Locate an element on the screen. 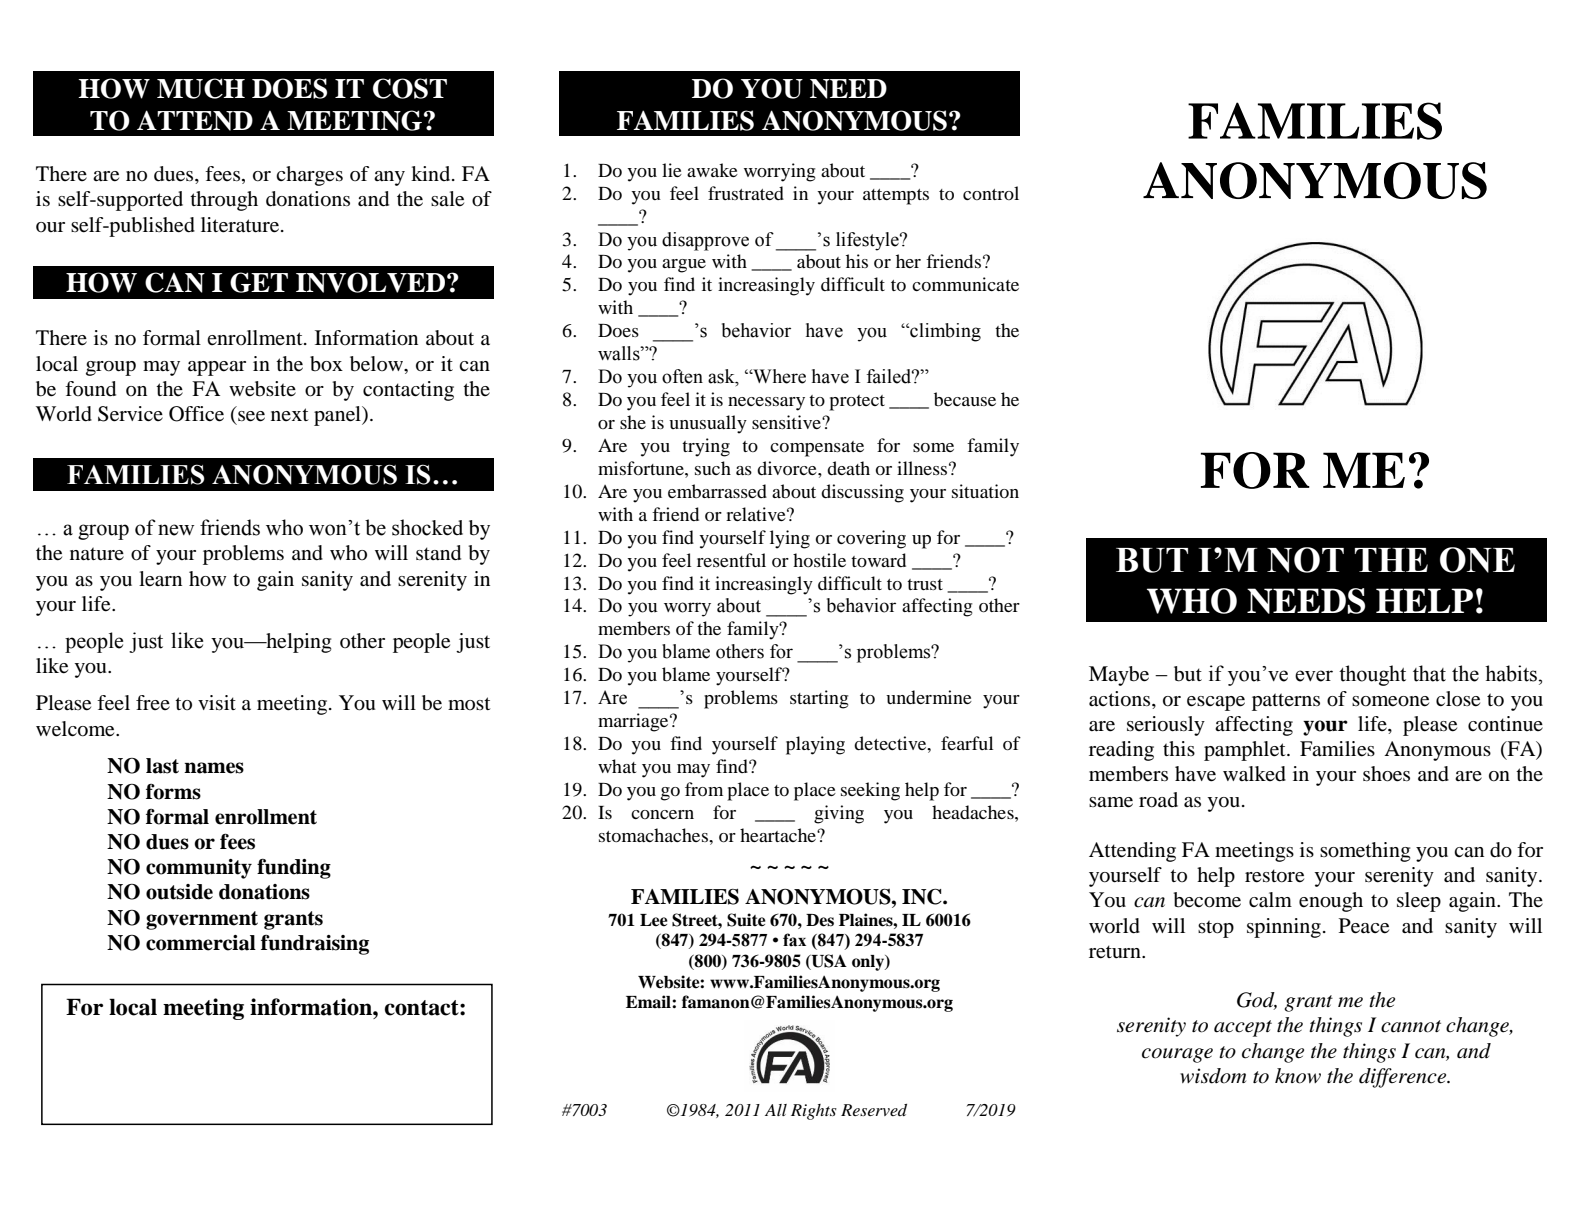  names is located at coordinates (214, 768).
